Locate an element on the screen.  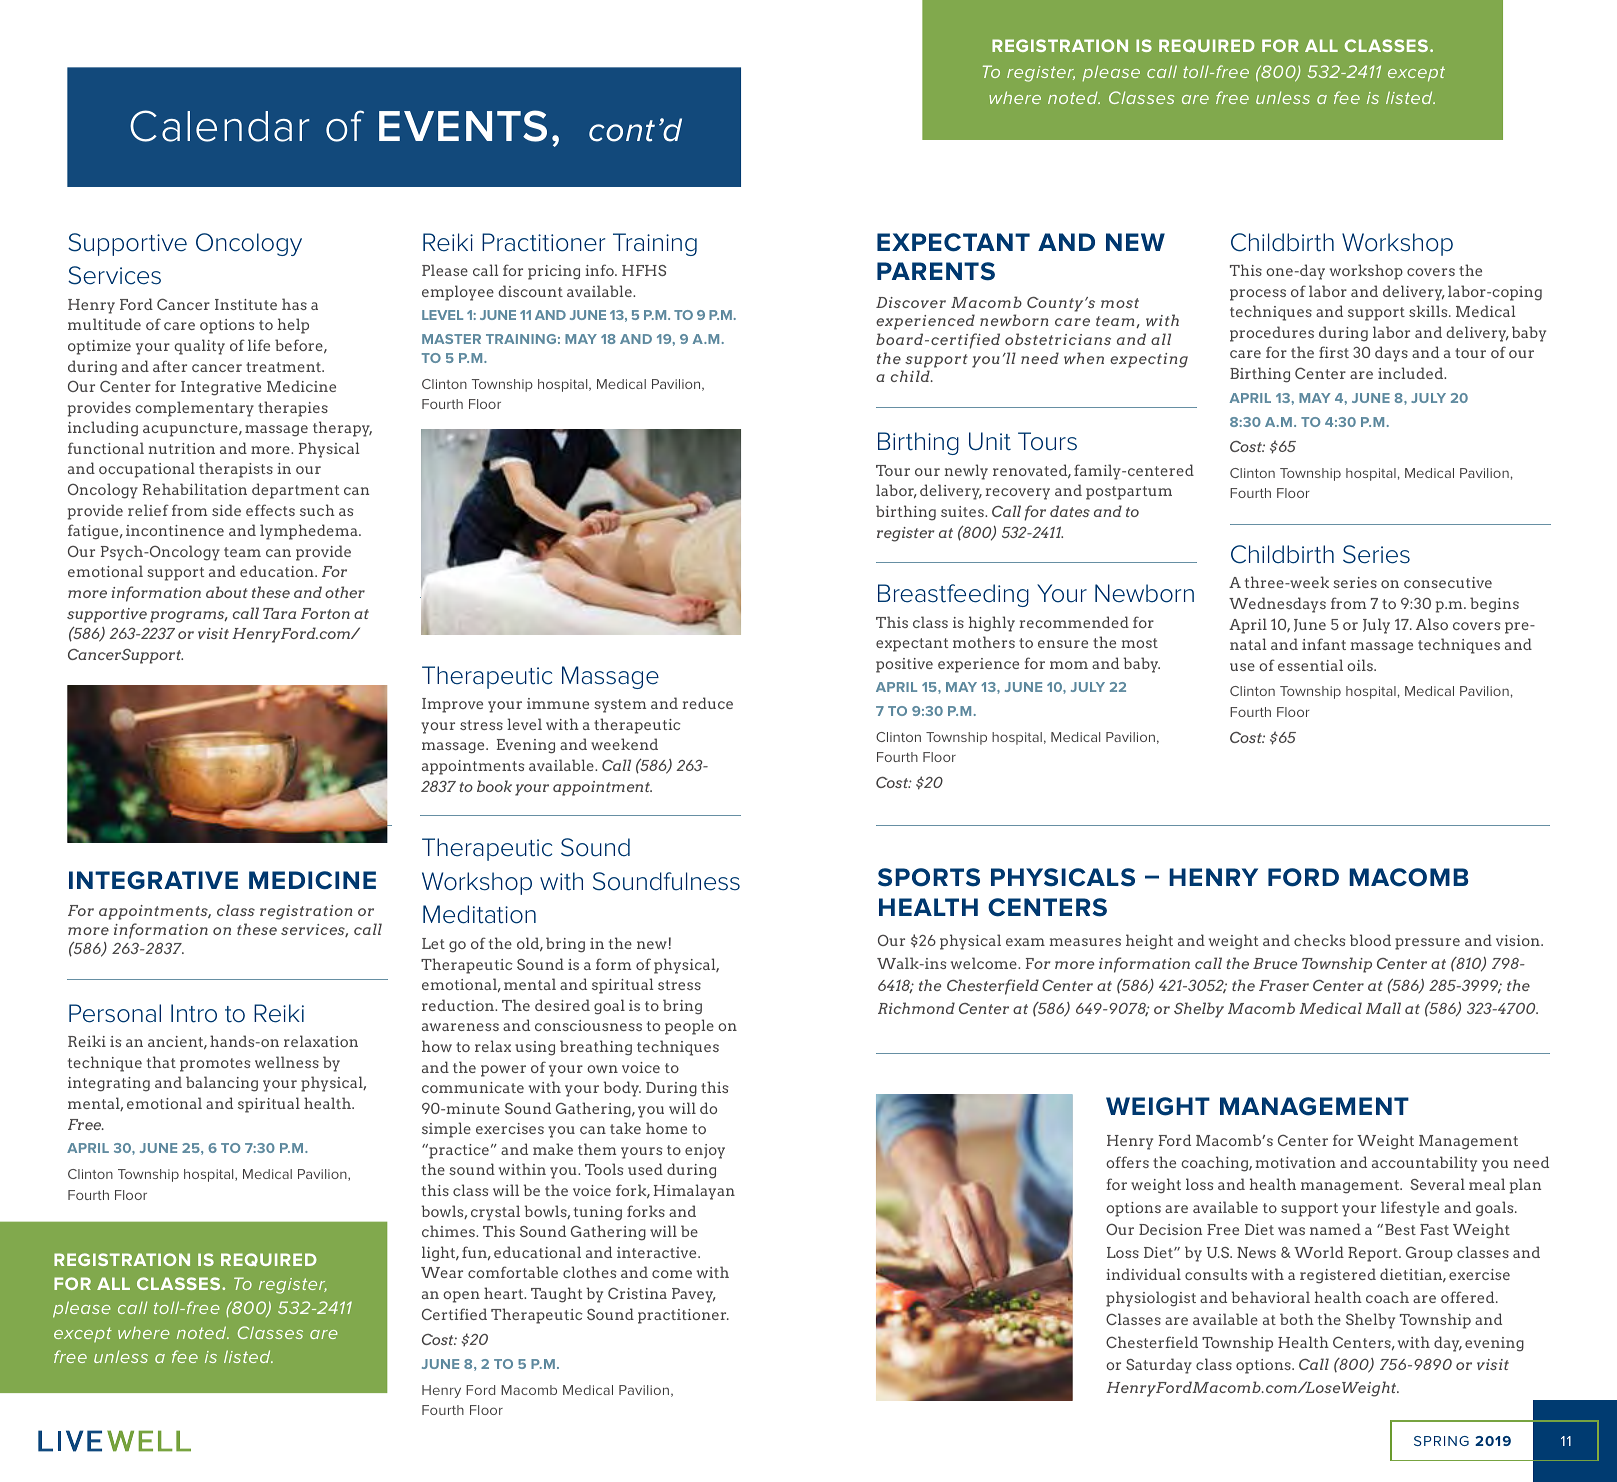
Intro is located at coordinates (194, 1013).
